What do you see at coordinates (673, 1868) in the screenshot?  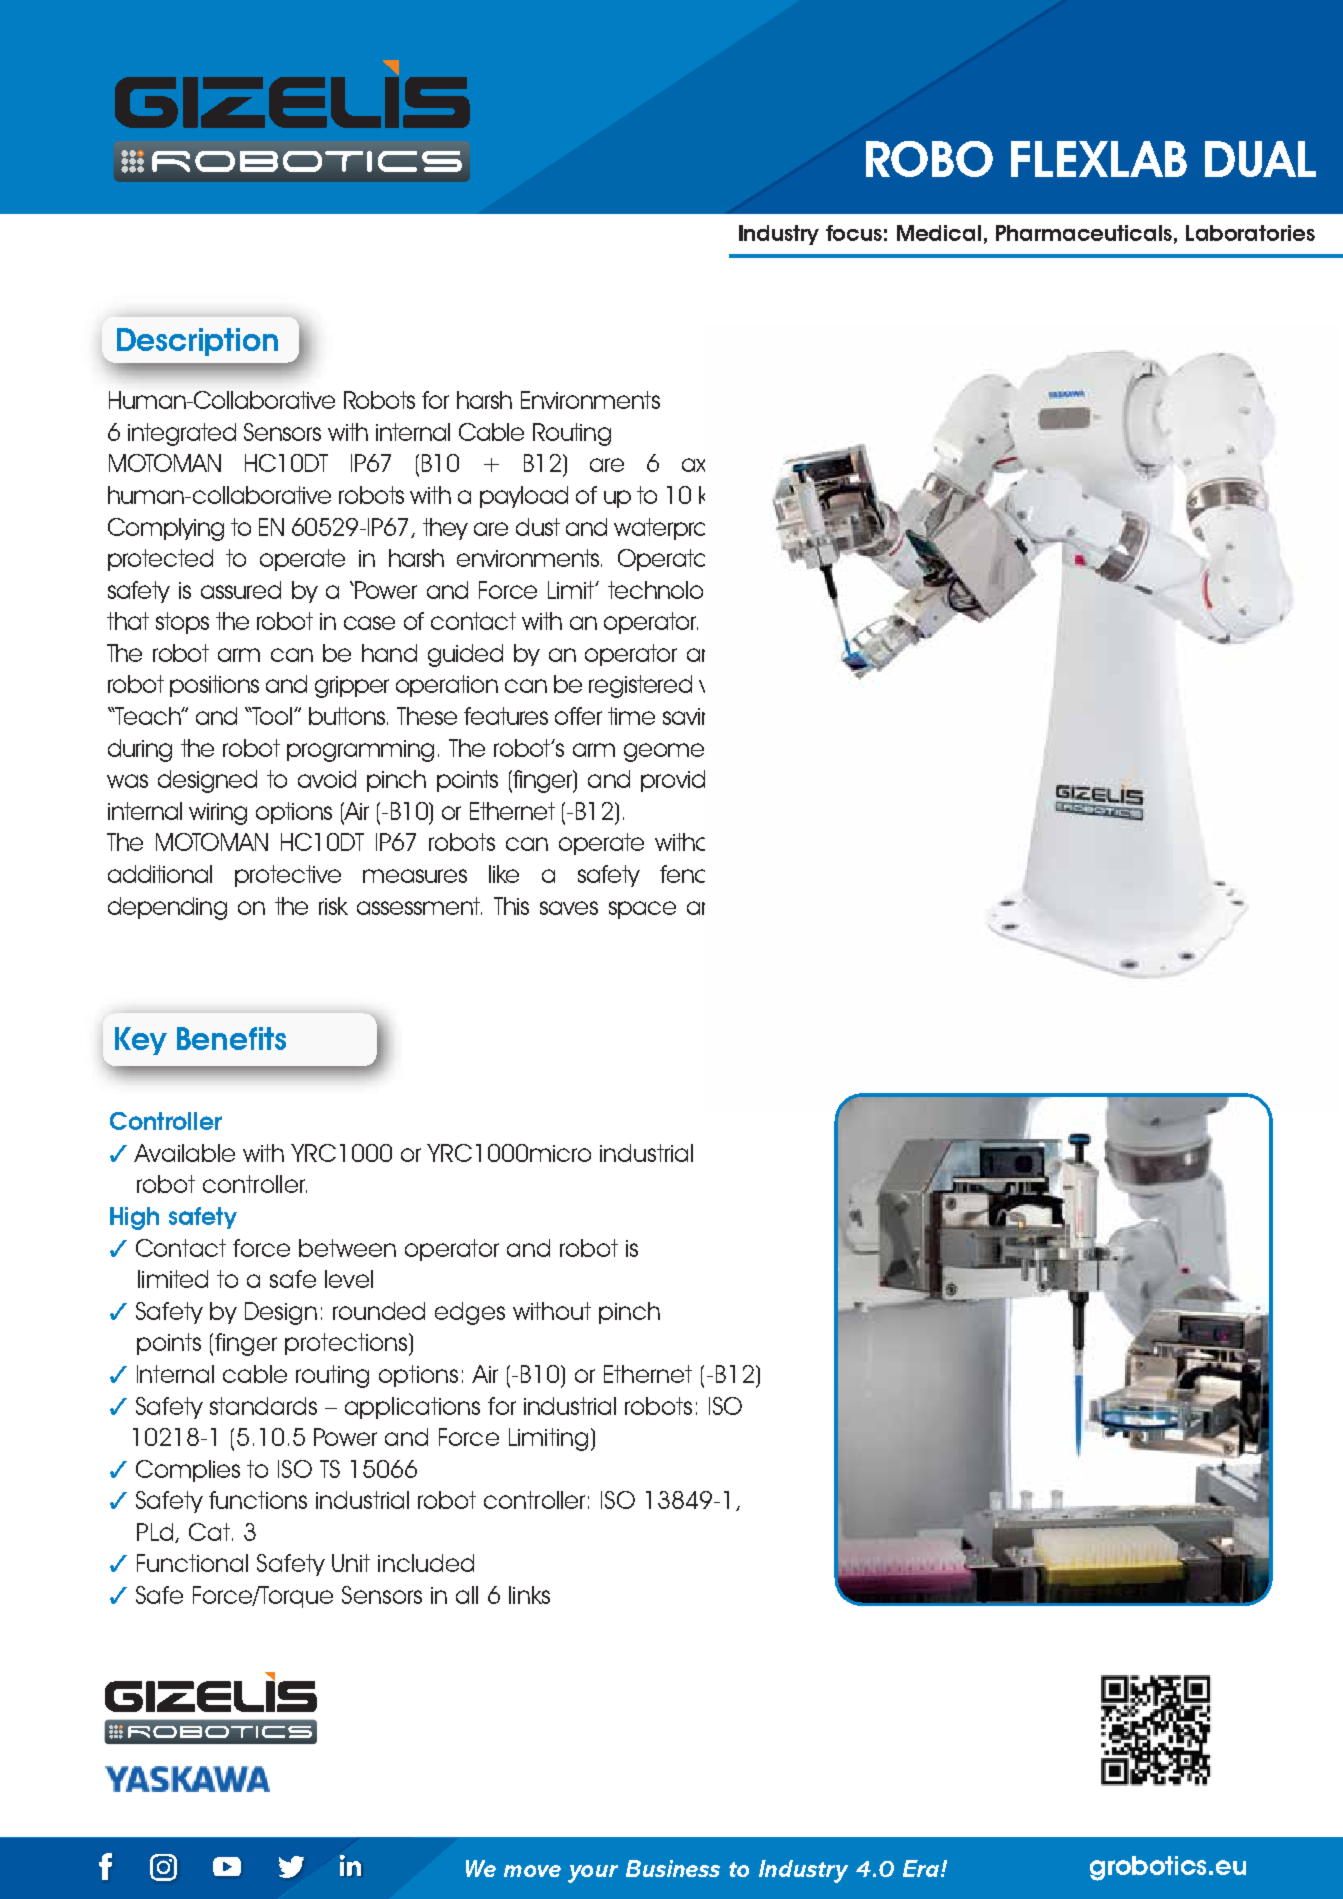 I see `Business` at bounding box center [673, 1868].
